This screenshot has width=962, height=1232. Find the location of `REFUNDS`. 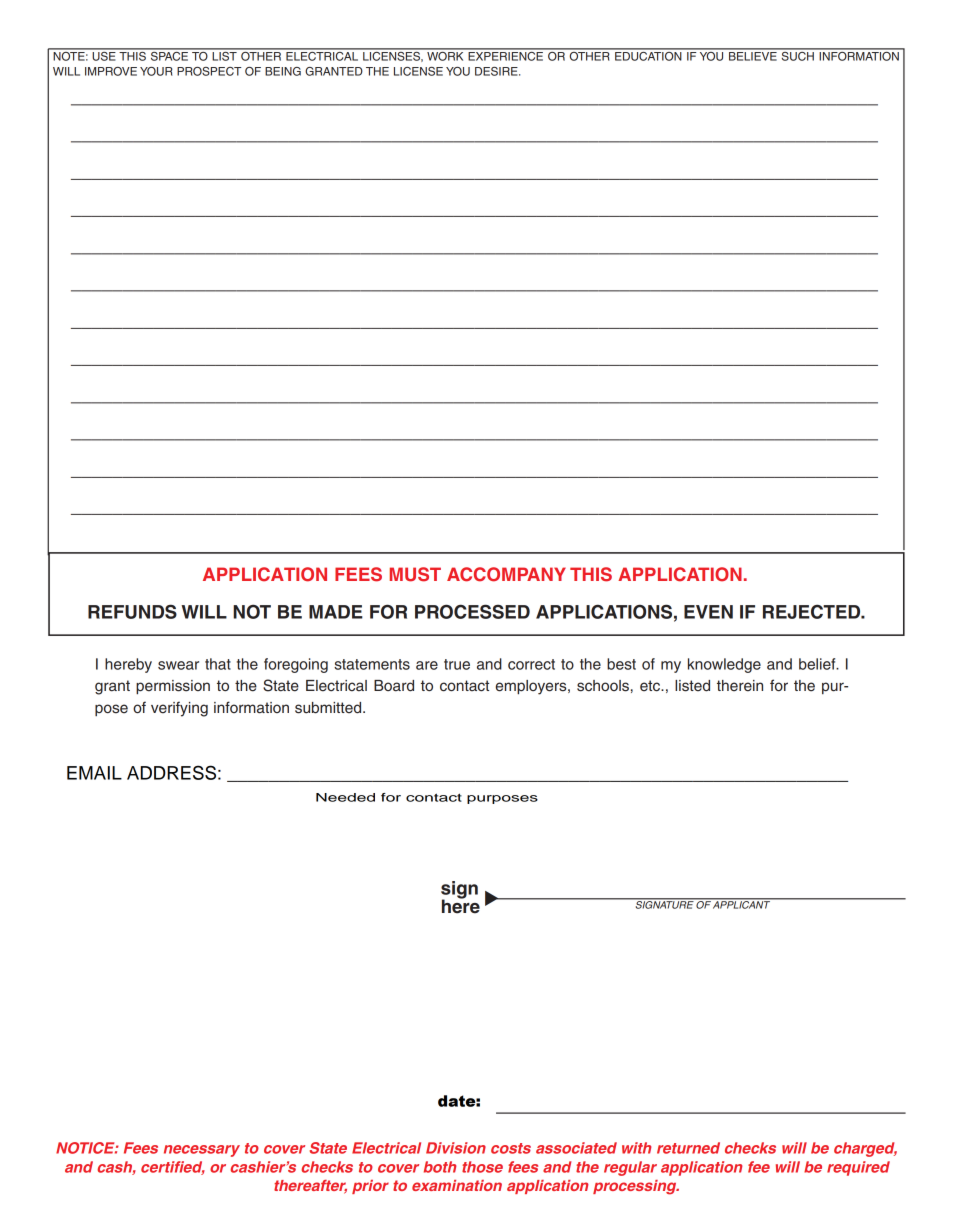

REFUNDS is located at coordinates (132, 611).
